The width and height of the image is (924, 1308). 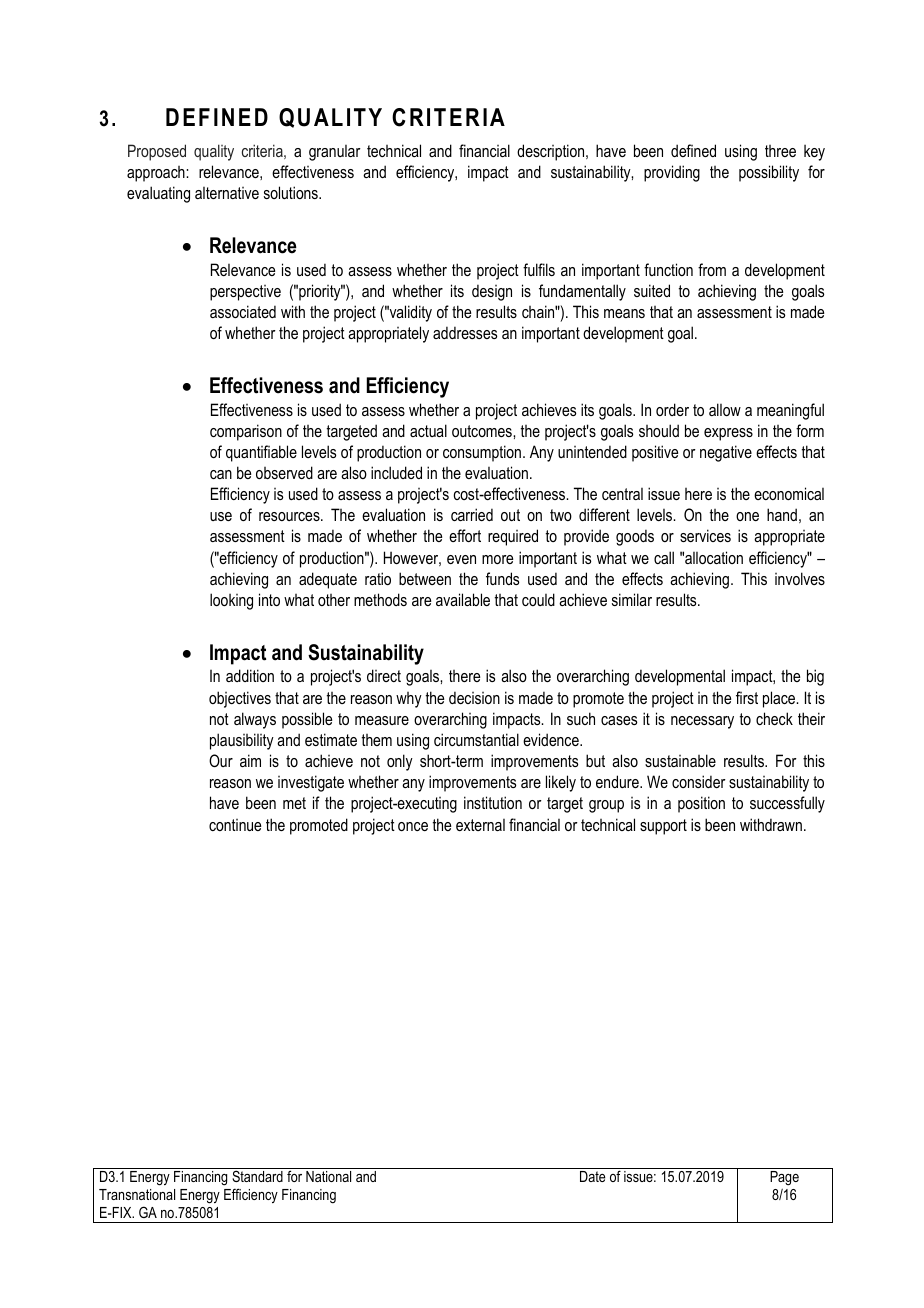 What do you see at coordinates (235, 825) in the image?
I see `continue` at bounding box center [235, 825].
